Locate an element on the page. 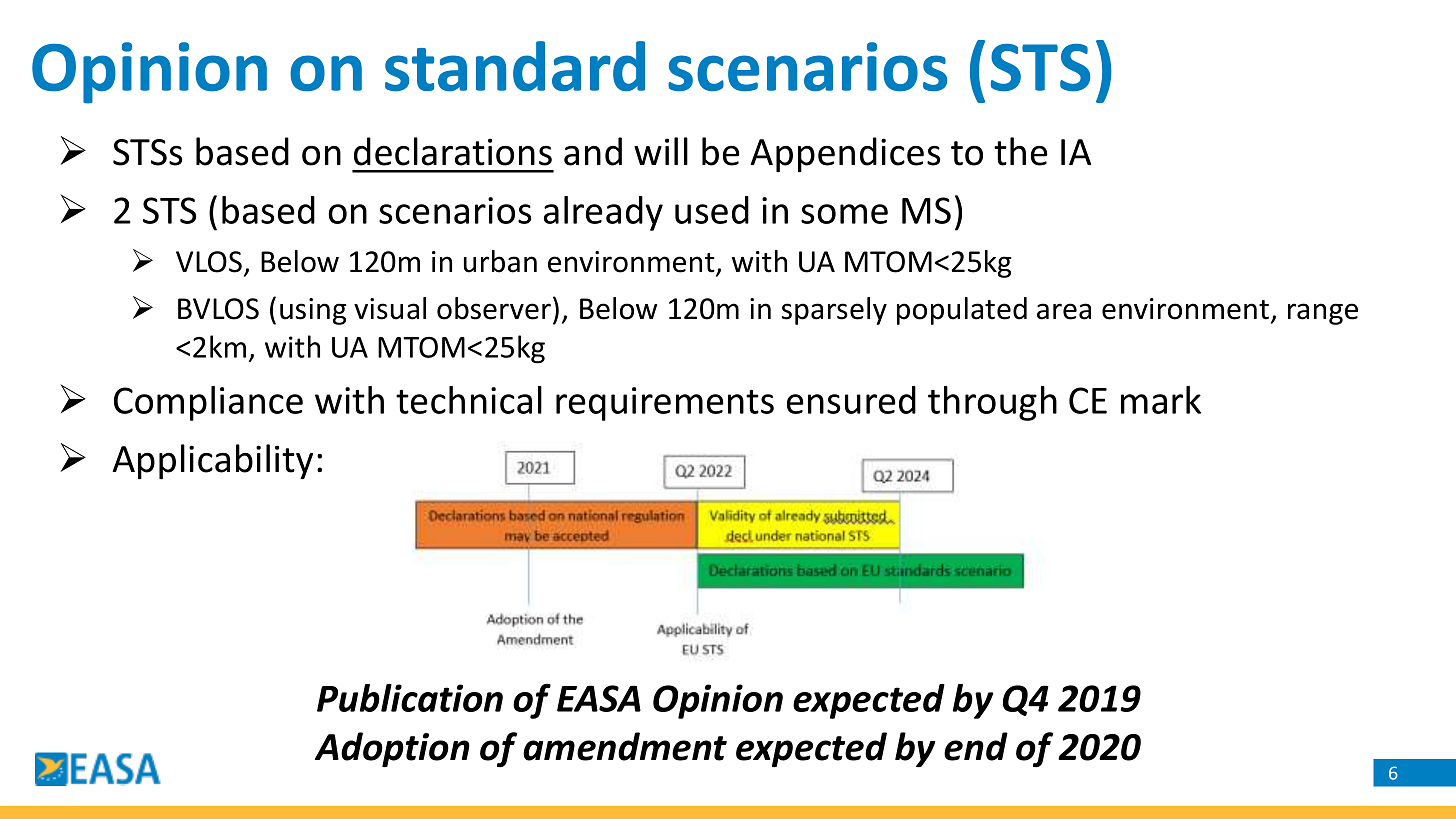  the is located at coordinates (1021, 151).
